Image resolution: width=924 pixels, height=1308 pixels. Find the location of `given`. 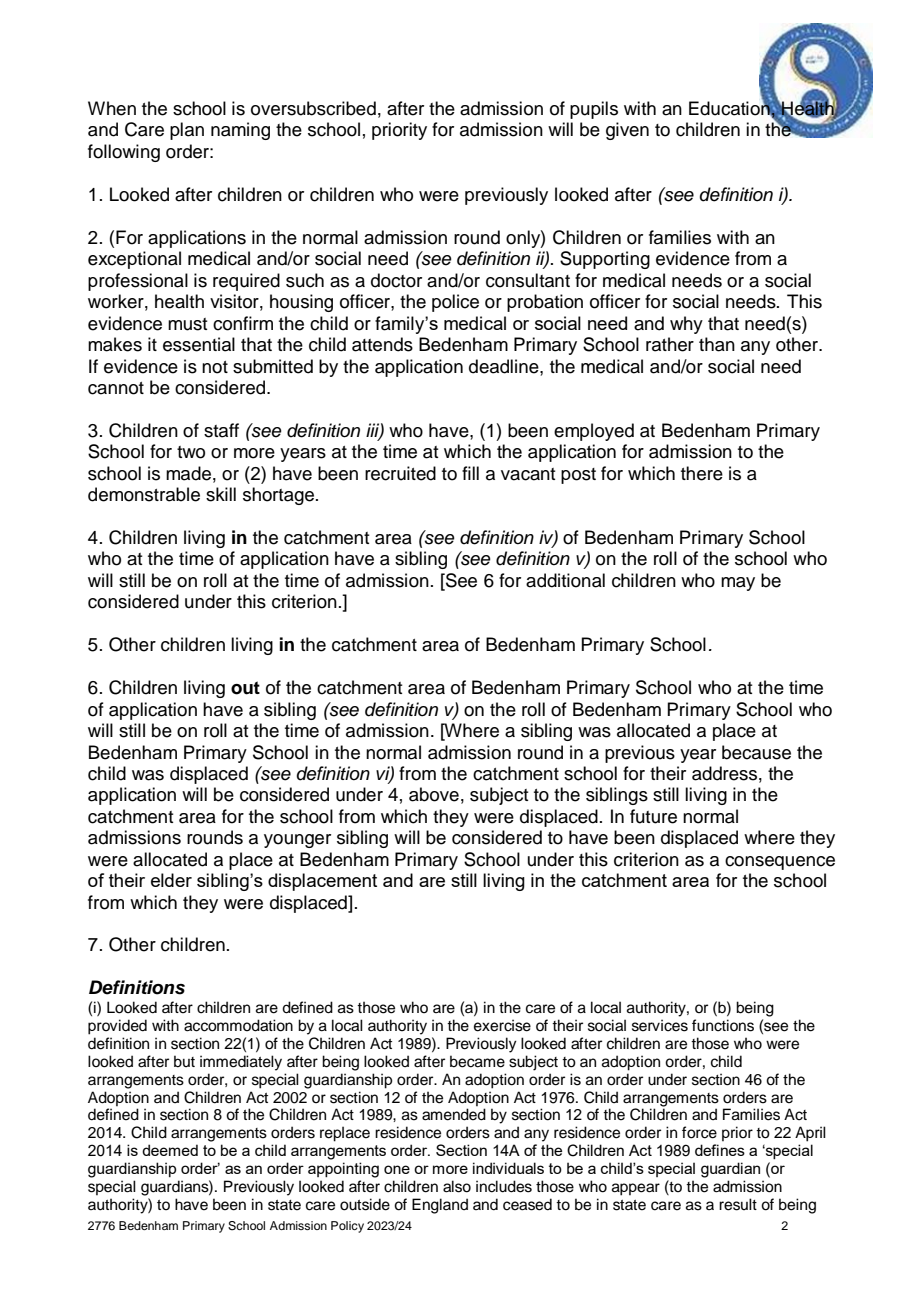

given is located at coordinates (627, 131).
